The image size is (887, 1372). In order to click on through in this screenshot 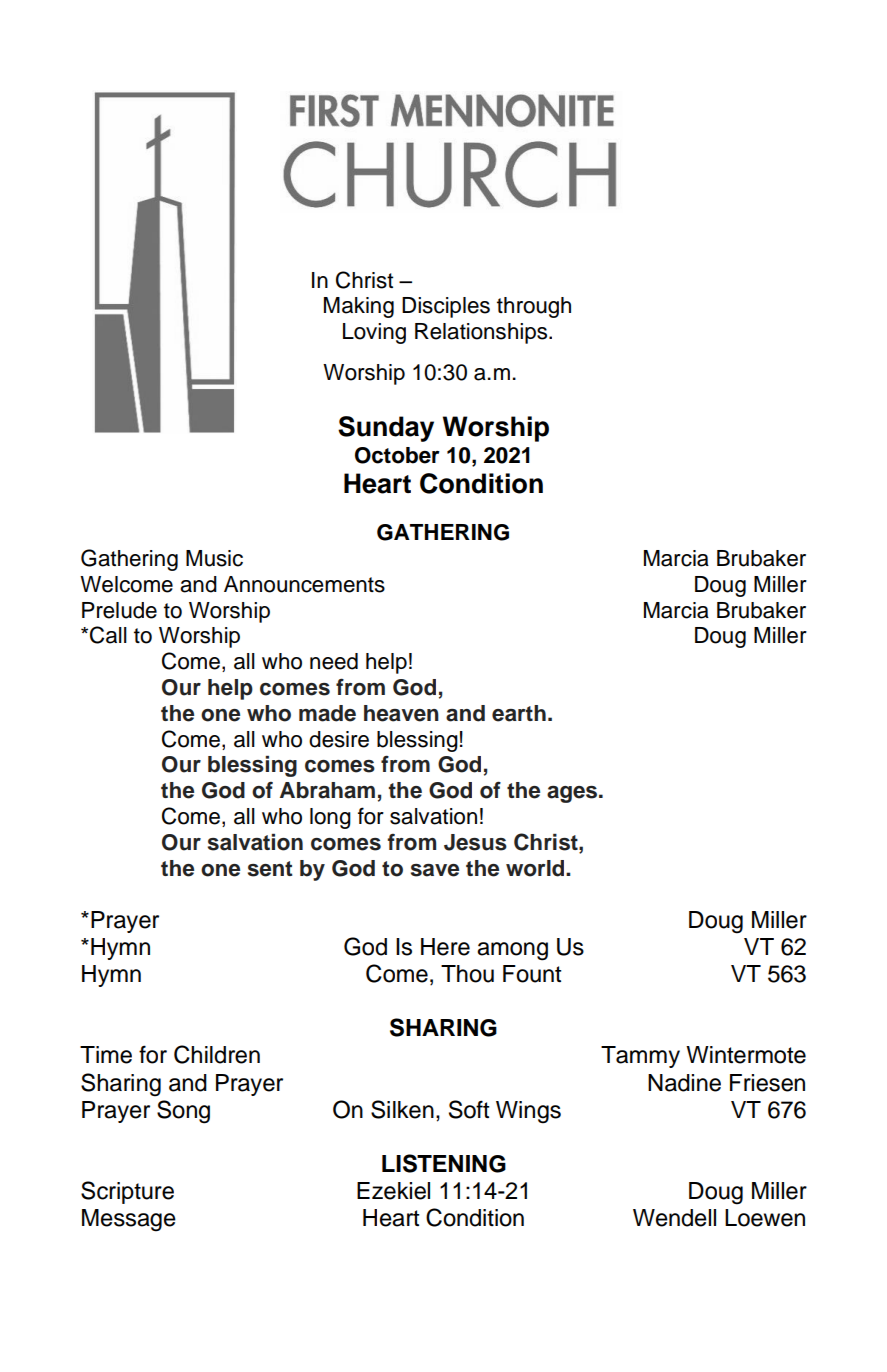, I will do `click(534, 307)`.
